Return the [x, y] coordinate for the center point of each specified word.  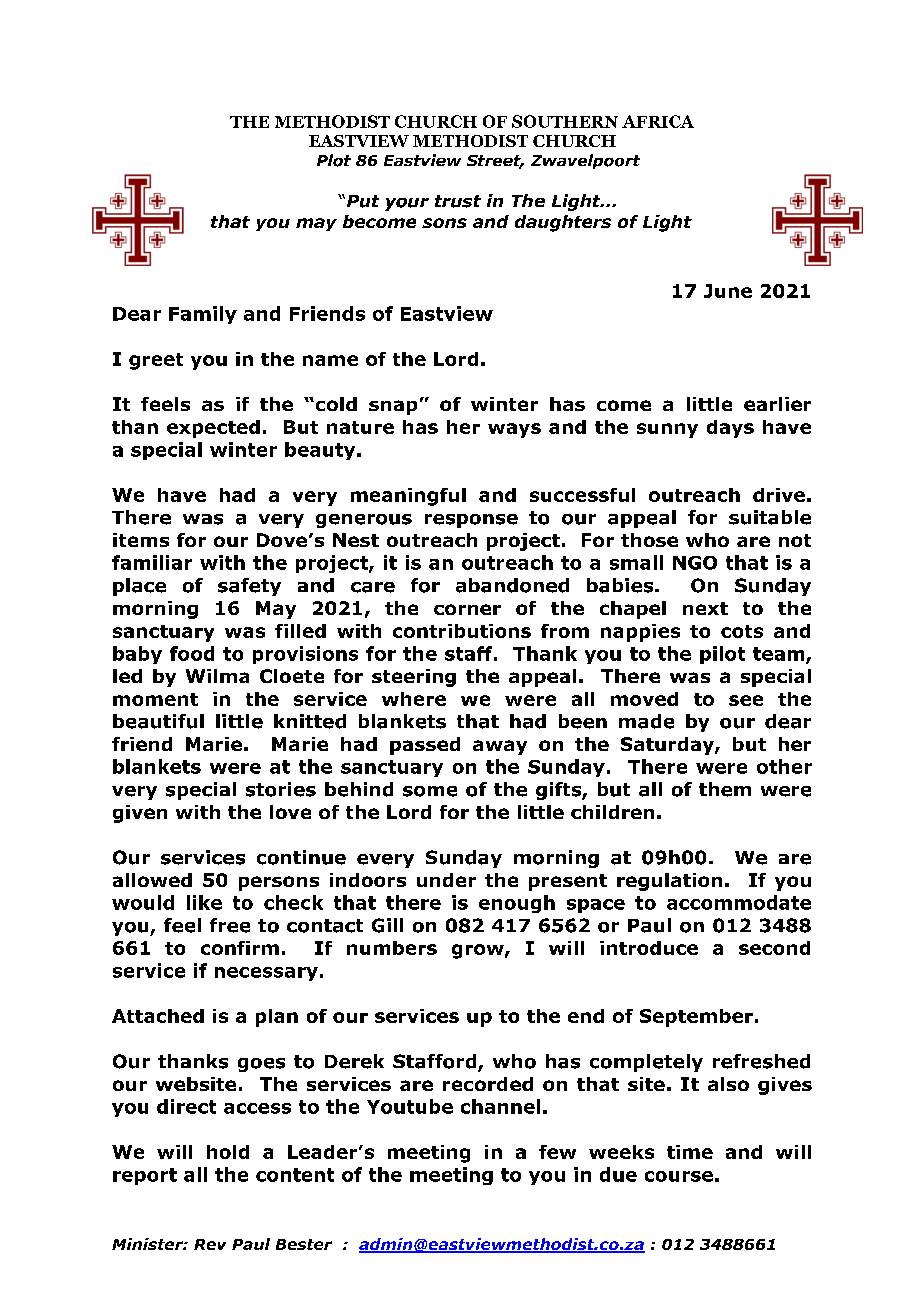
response [471, 521]
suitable [770, 517]
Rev [210, 1244]
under [446, 880]
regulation [669, 882]
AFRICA [658, 121]
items [141, 540]
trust [458, 201]
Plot [334, 160]
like [204, 902]
